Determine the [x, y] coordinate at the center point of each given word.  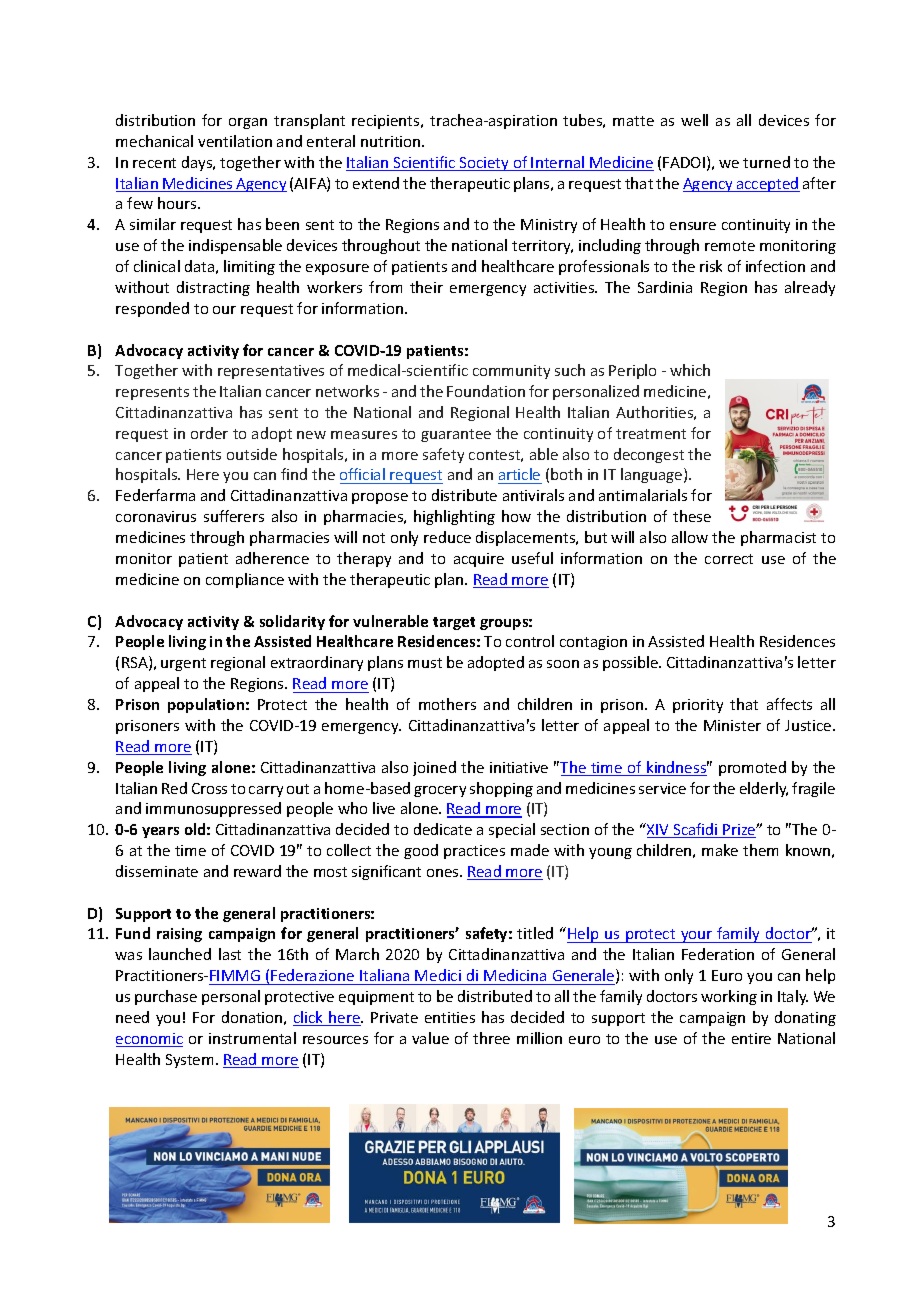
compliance [245, 580]
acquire [479, 560]
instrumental [252, 1038]
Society [485, 164]
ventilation [235, 141]
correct [729, 559]
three [491, 1038]
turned [766, 162]
